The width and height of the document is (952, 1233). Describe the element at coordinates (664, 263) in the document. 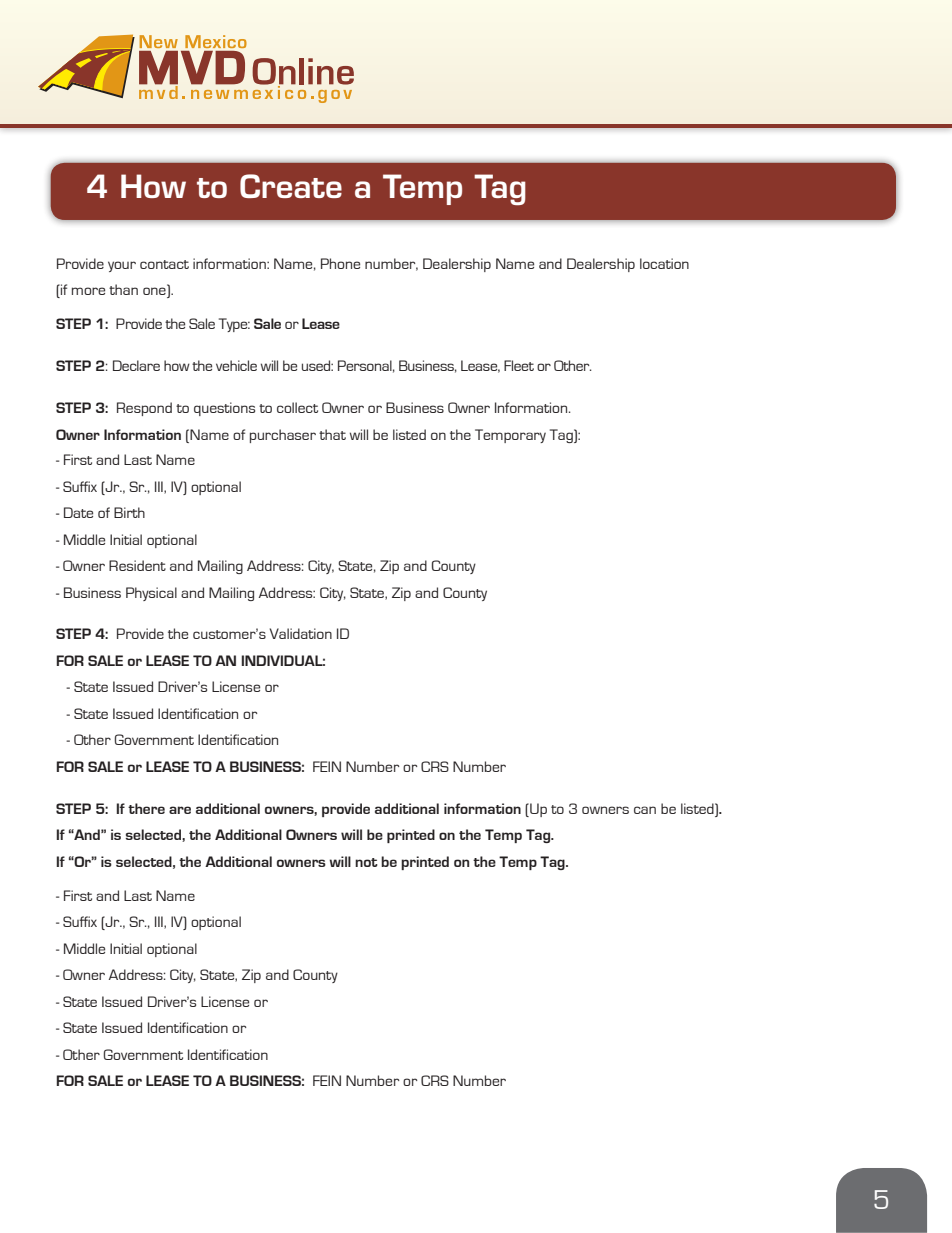

I see `location` at that location.
